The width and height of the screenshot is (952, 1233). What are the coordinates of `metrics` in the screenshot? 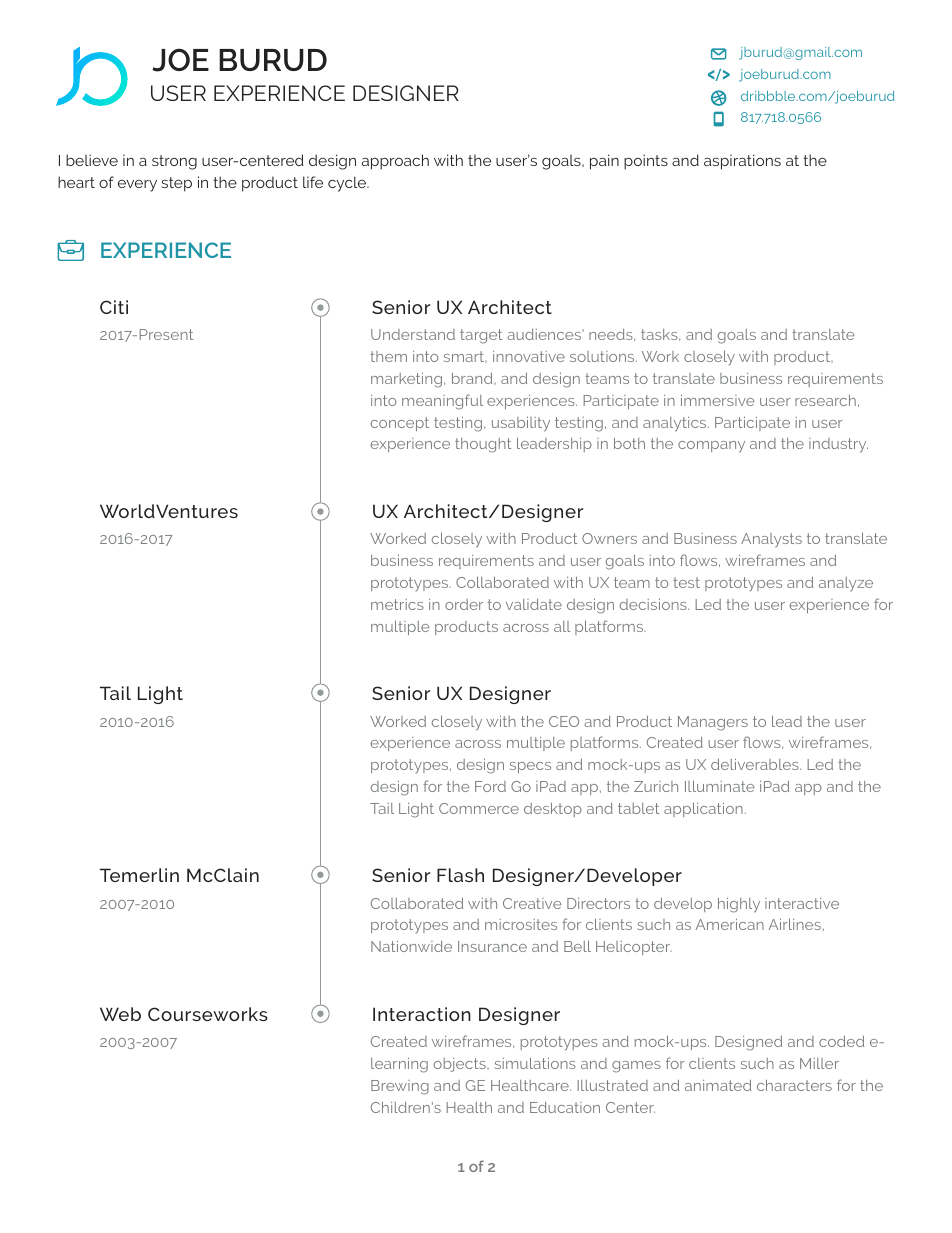 It's located at (397, 604).
